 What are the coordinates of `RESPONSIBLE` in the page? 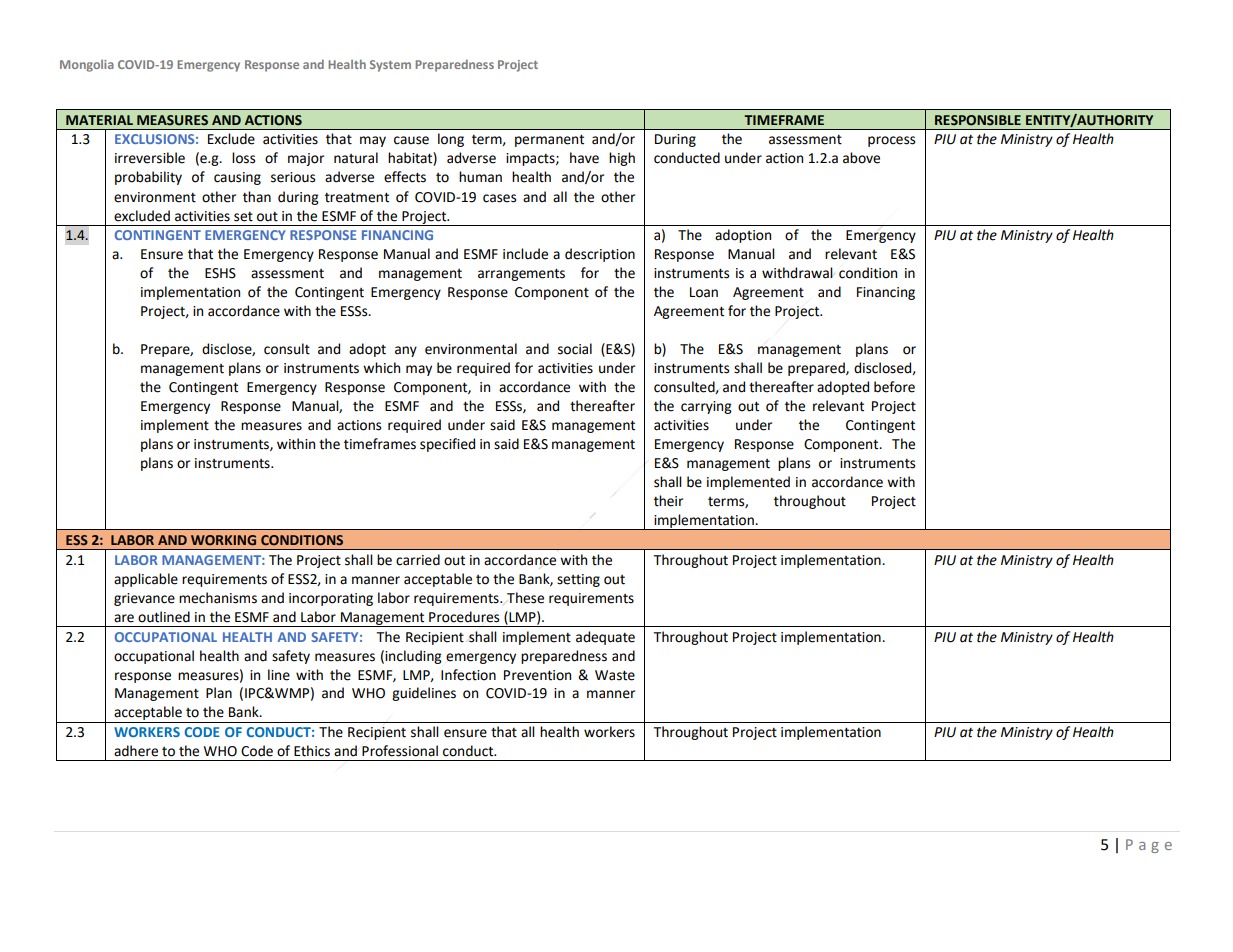 It's located at (978, 120).
